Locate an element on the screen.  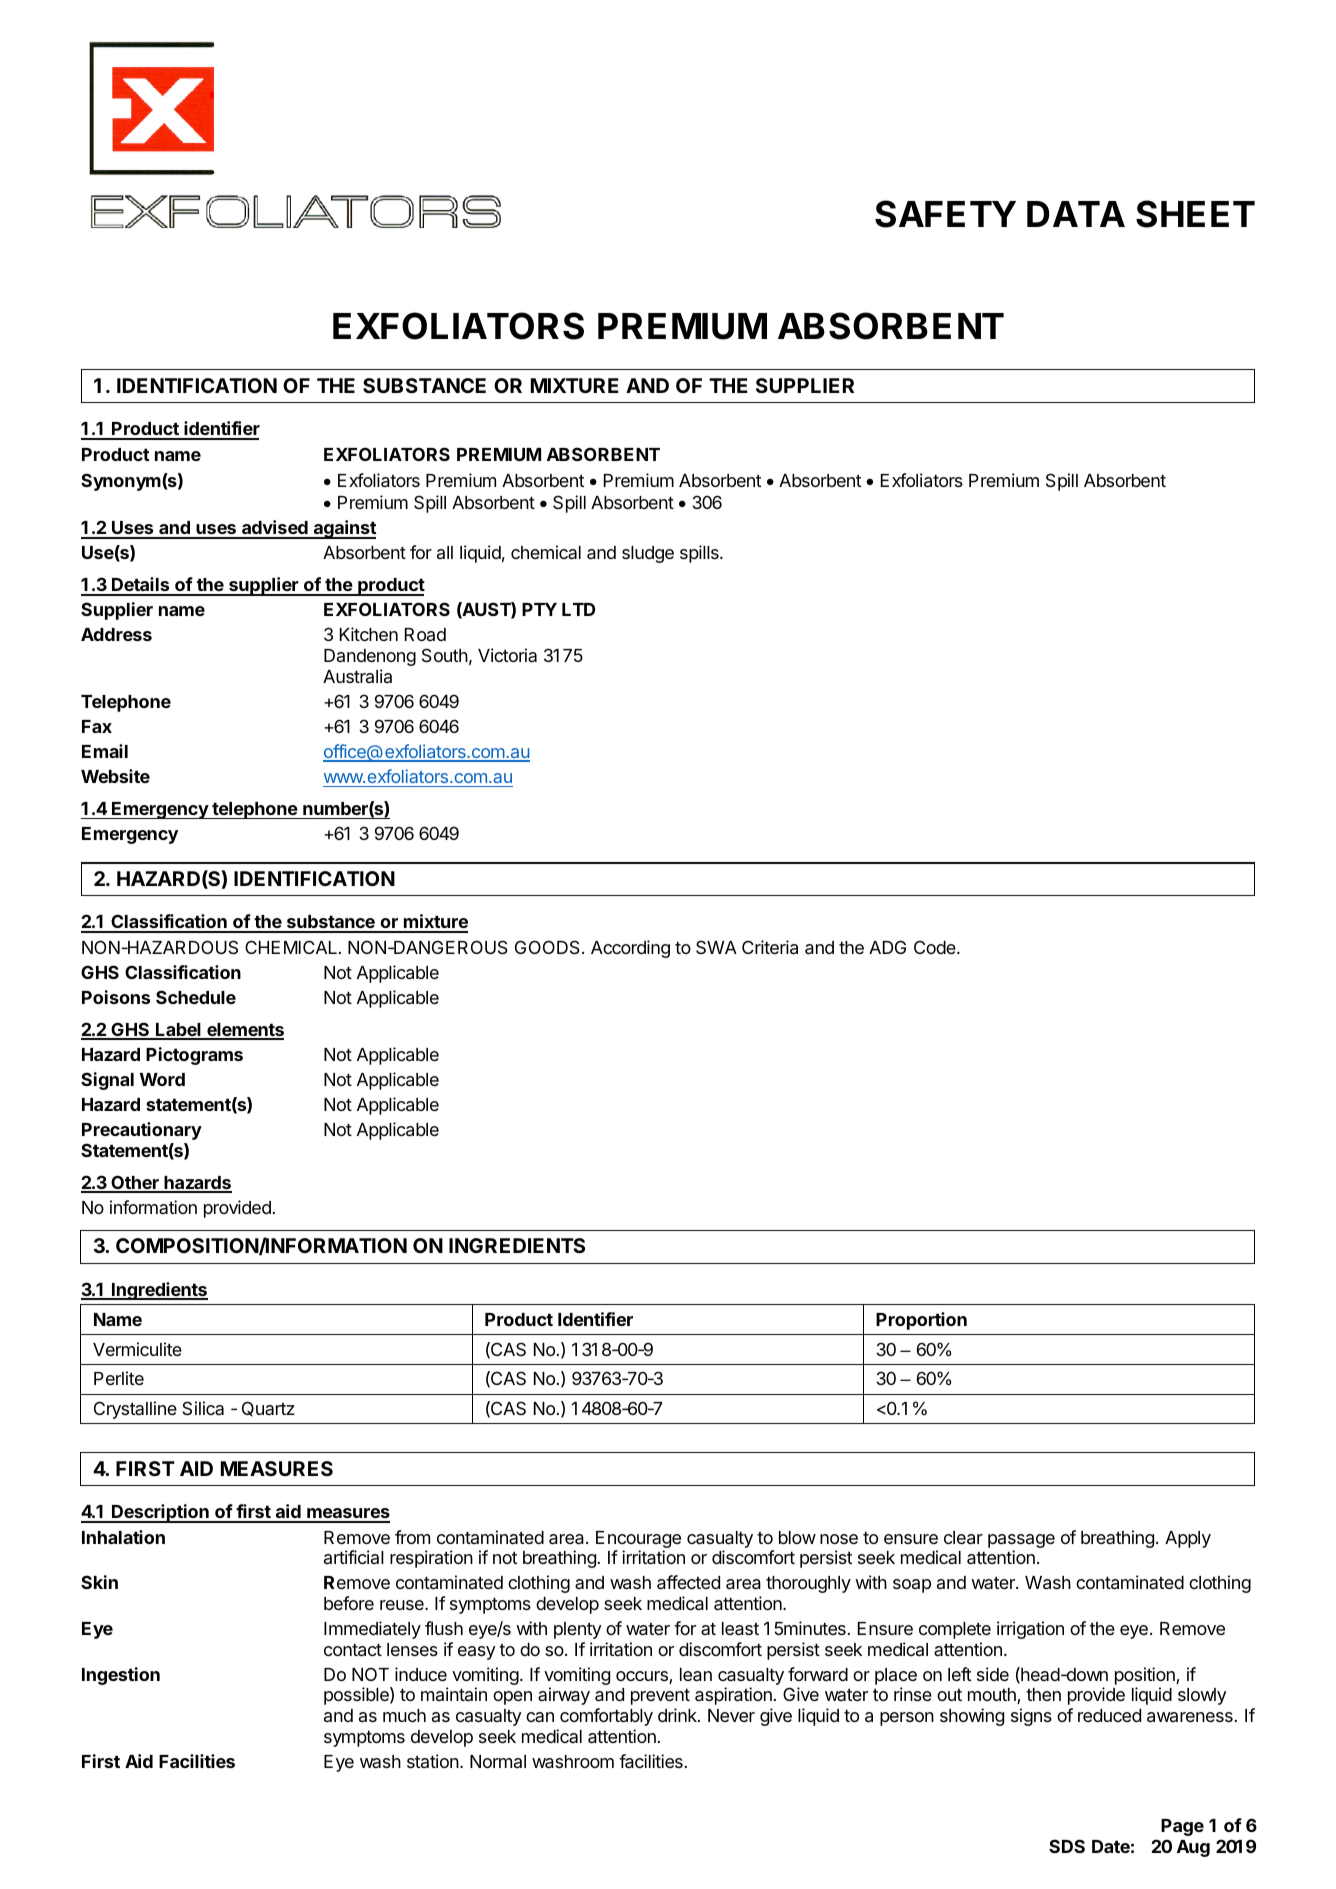
SDS is located at coordinates (1067, 1846).
